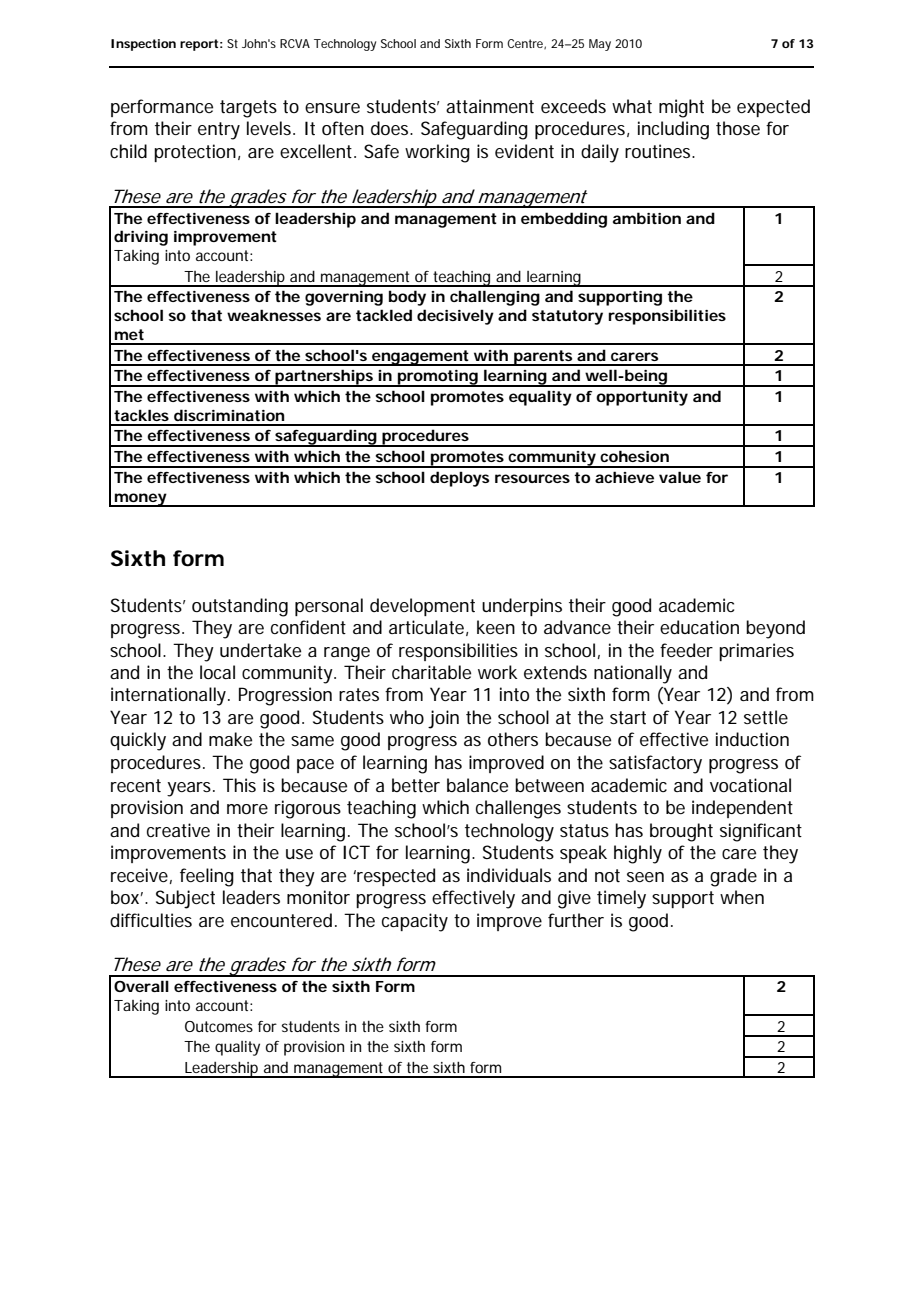 Image resolution: width=924 pixels, height=1308 pixels. Describe the element at coordinates (248, 109) in the page. I see `targets` at that location.
